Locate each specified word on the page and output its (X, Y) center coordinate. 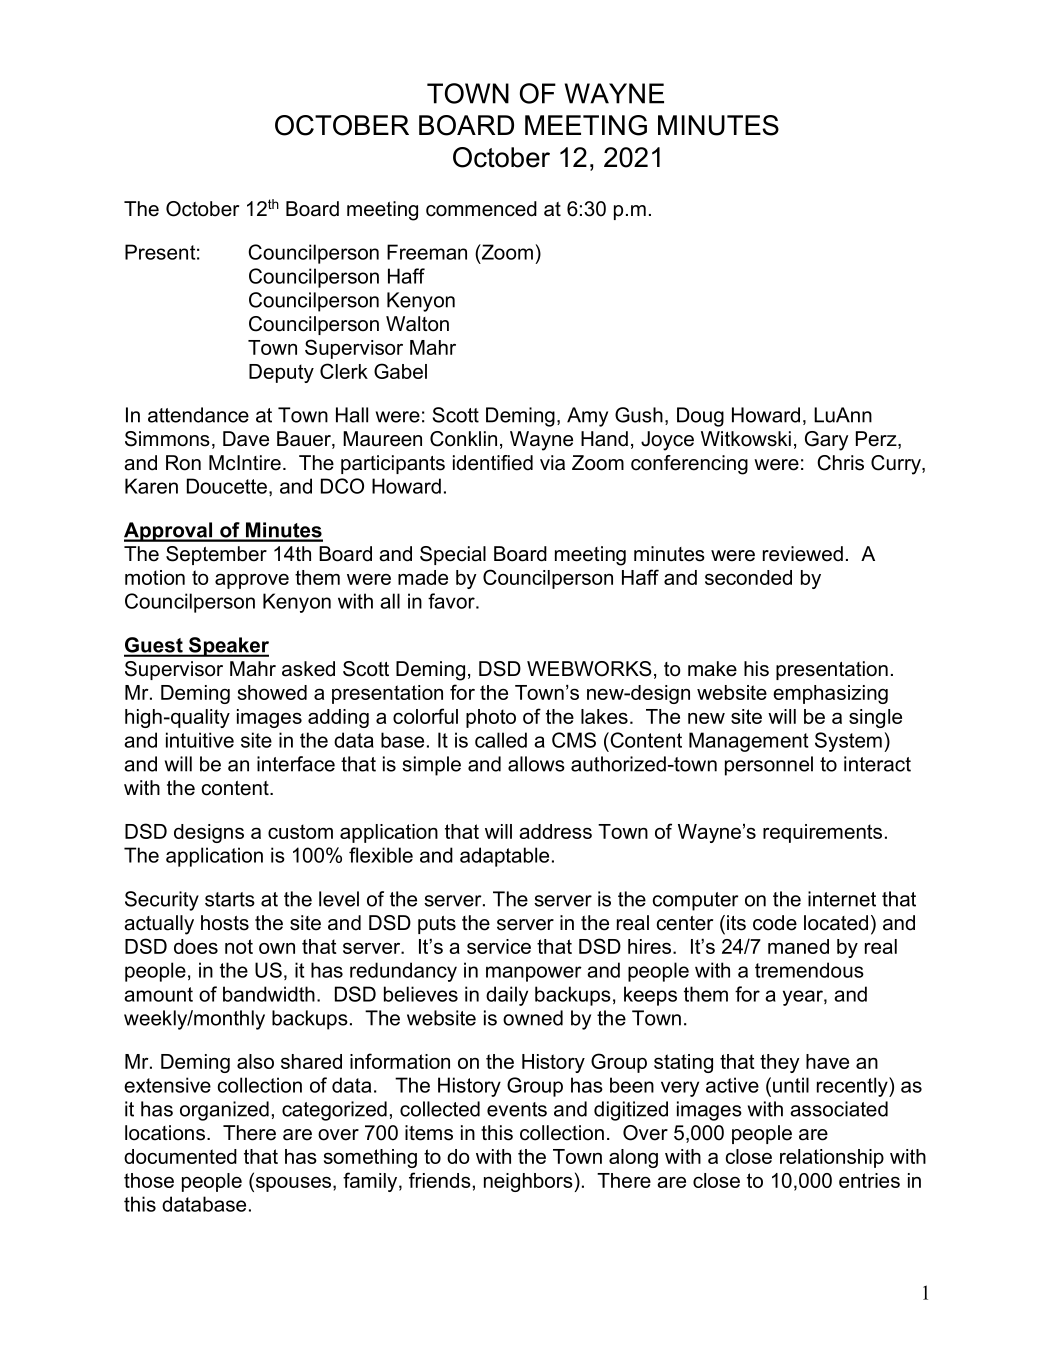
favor (452, 601)
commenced (481, 209)
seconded (748, 577)
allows (536, 764)
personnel (769, 766)
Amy (587, 417)
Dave (246, 439)
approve (252, 581)
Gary (826, 441)
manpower (534, 974)
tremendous (809, 970)
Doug (700, 417)
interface (296, 764)
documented (180, 1156)
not (239, 946)
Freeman (427, 252)
